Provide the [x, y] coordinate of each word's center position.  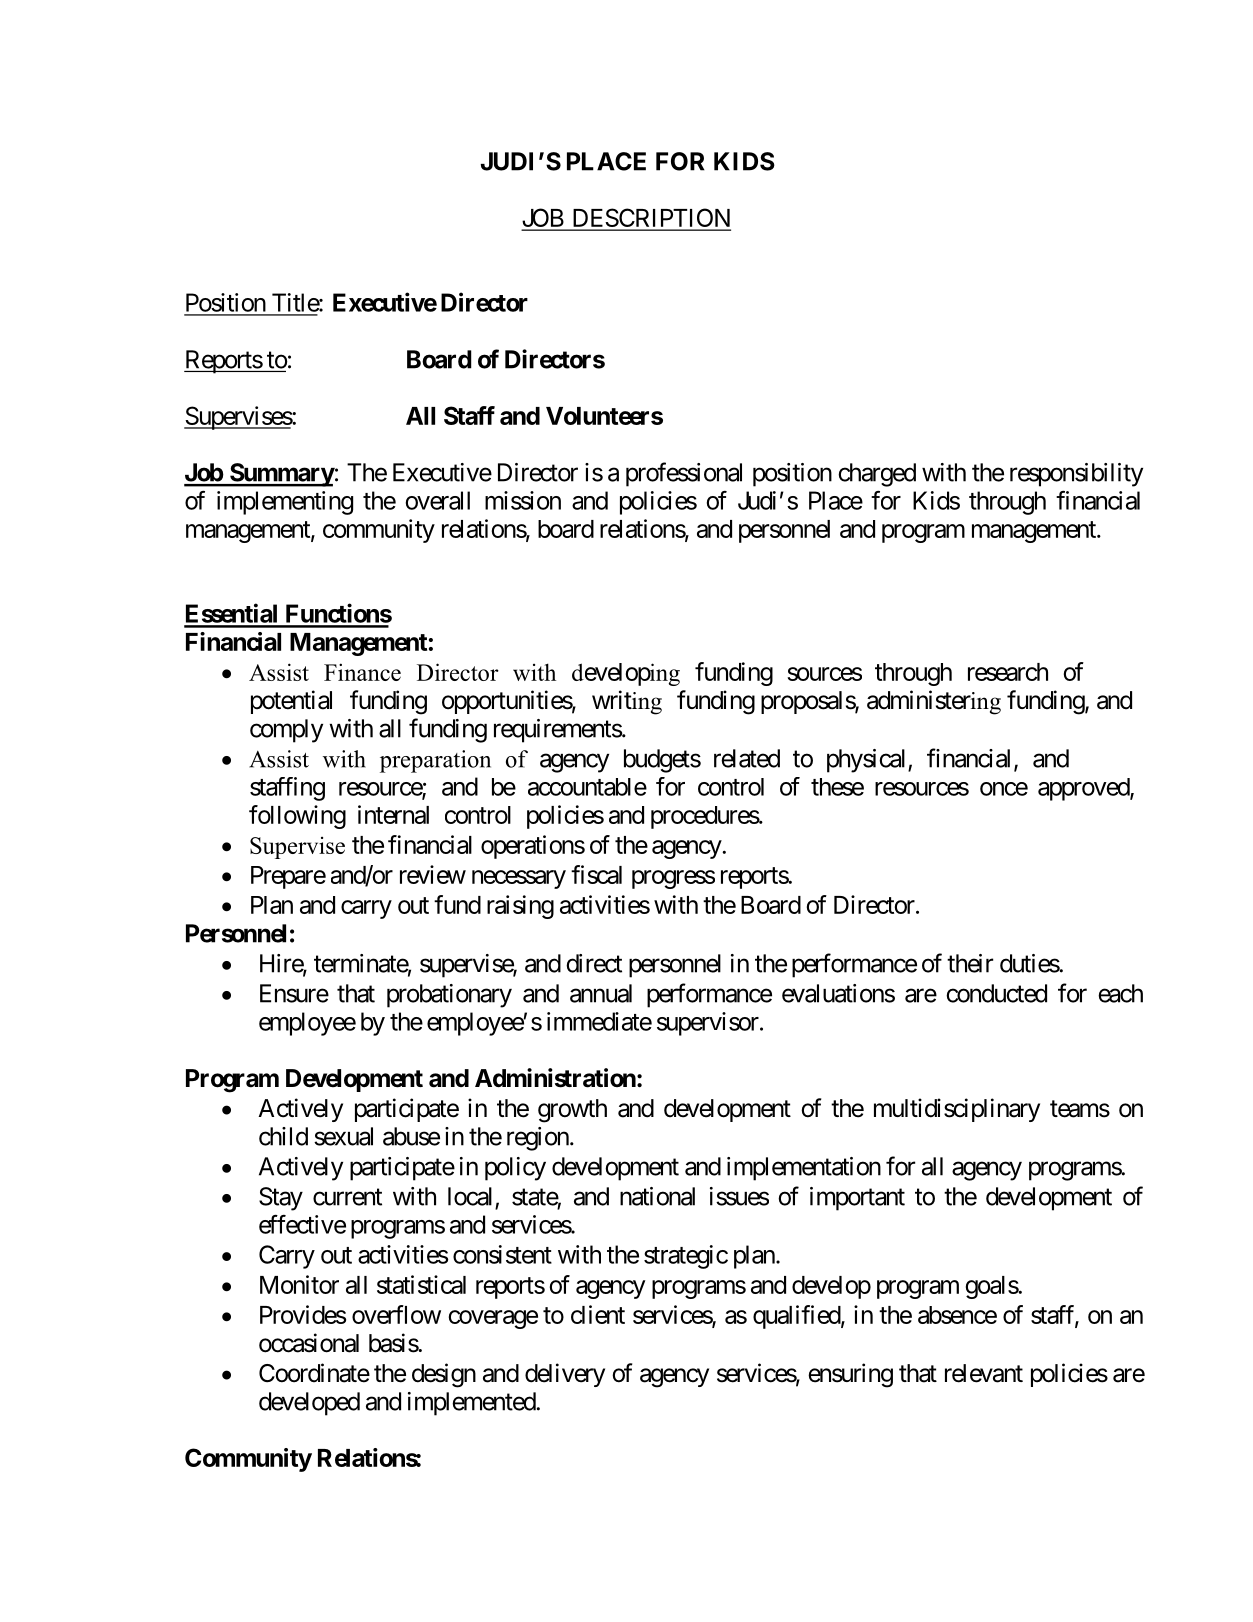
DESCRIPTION [650, 219]
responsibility [1076, 475]
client [598, 1314]
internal [393, 814]
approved [1084, 789]
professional [684, 474]
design [444, 1375]
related [747, 758]
